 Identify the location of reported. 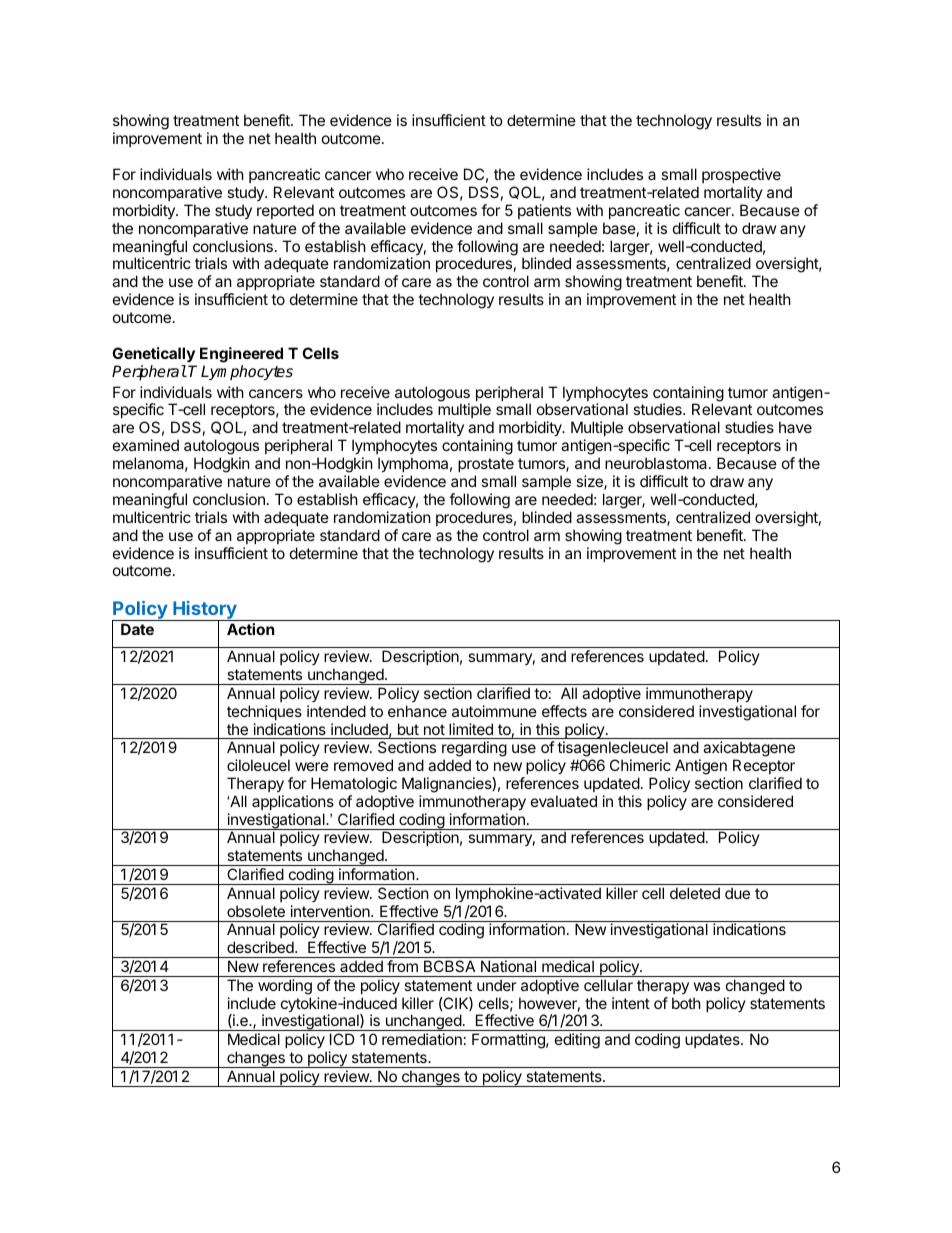
(285, 211).
